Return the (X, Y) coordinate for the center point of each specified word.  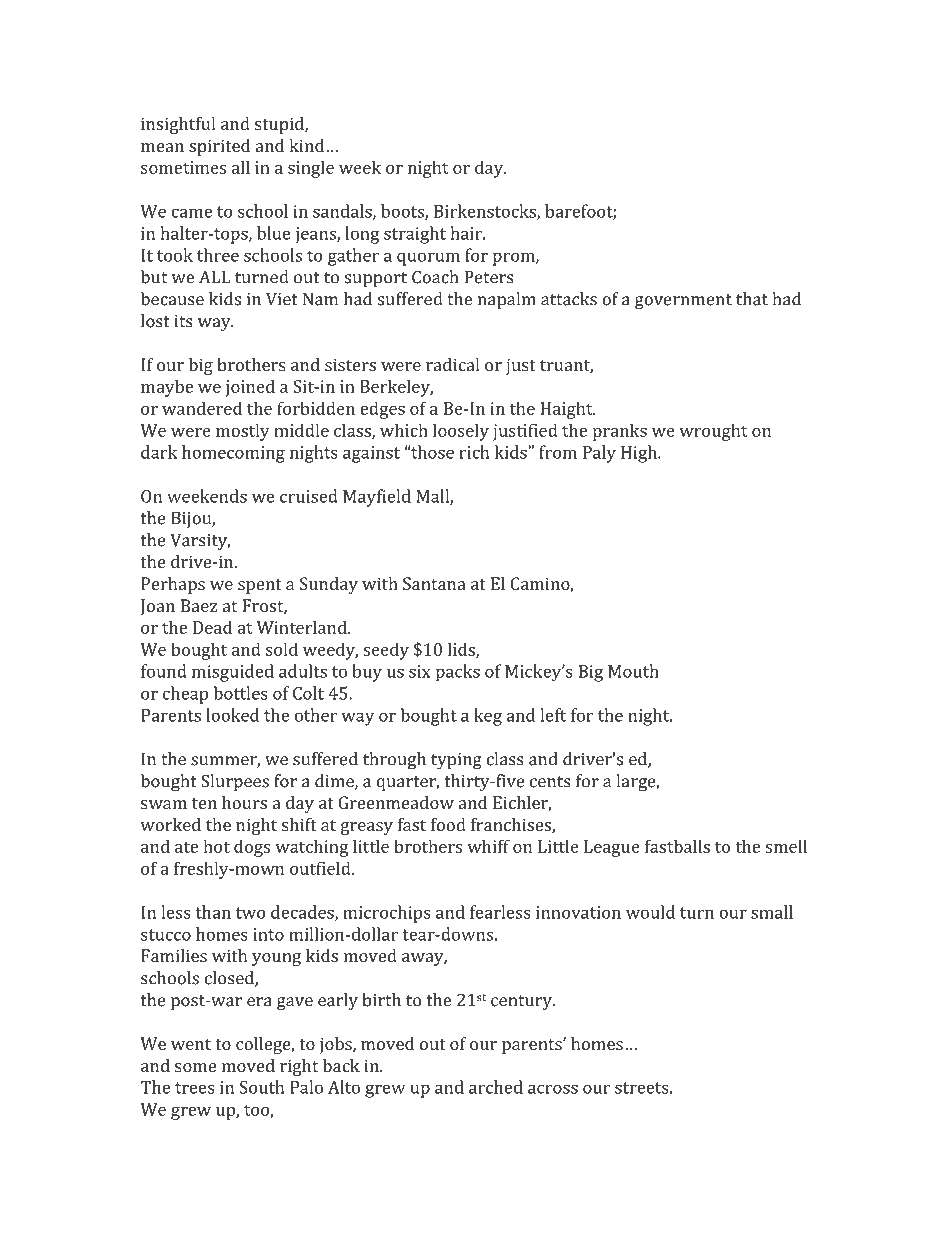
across (553, 1089)
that (752, 299)
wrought (713, 432)
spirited (219, 147)
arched (496, 1087)
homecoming (233, 454)
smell (786, 846)
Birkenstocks (486, 212)
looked (232, 715)
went (191, 1044)
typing (456, 761)
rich (475, 452)
